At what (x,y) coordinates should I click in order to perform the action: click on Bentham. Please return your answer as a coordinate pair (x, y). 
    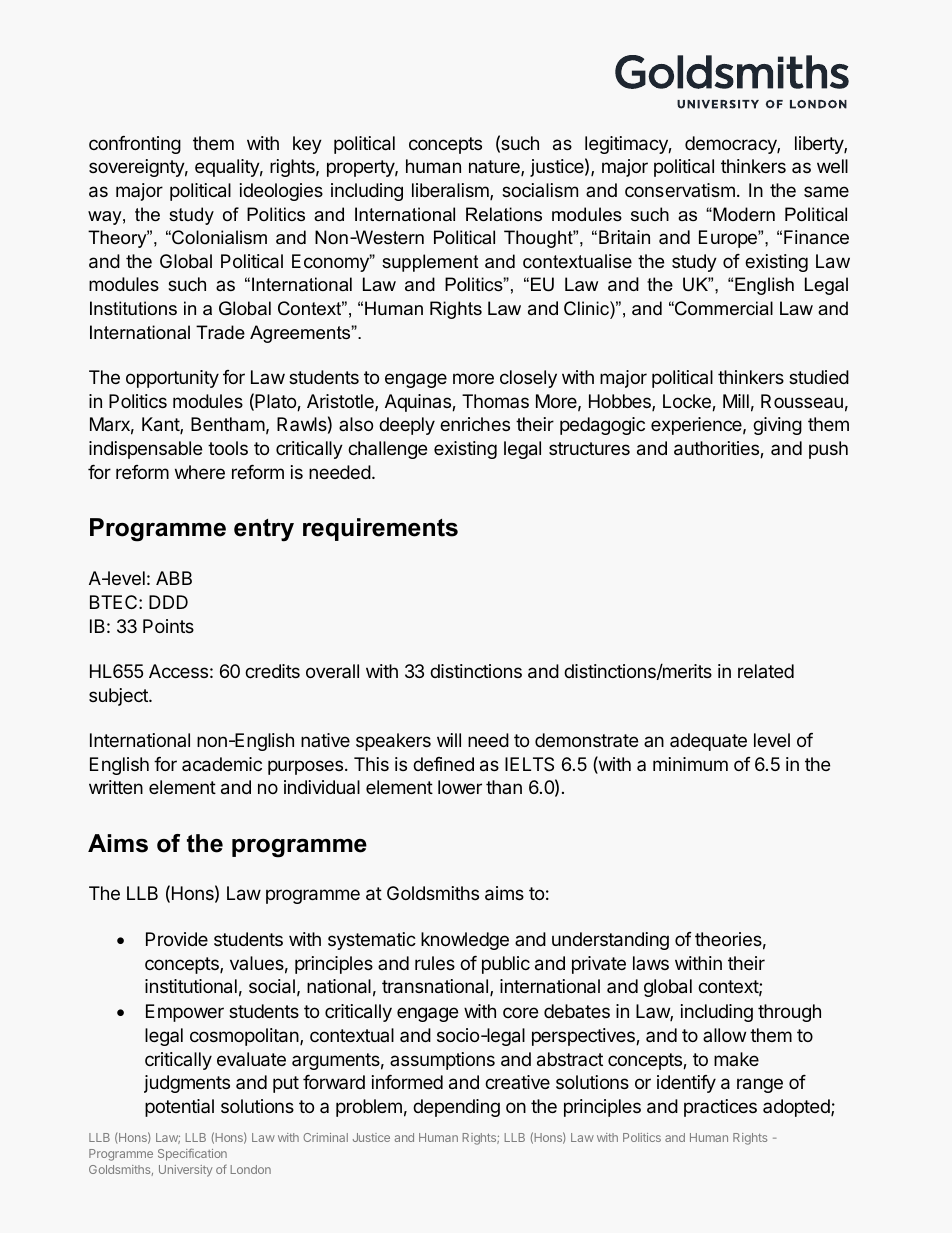
    Looking at the image, I should click on (228, 424).
